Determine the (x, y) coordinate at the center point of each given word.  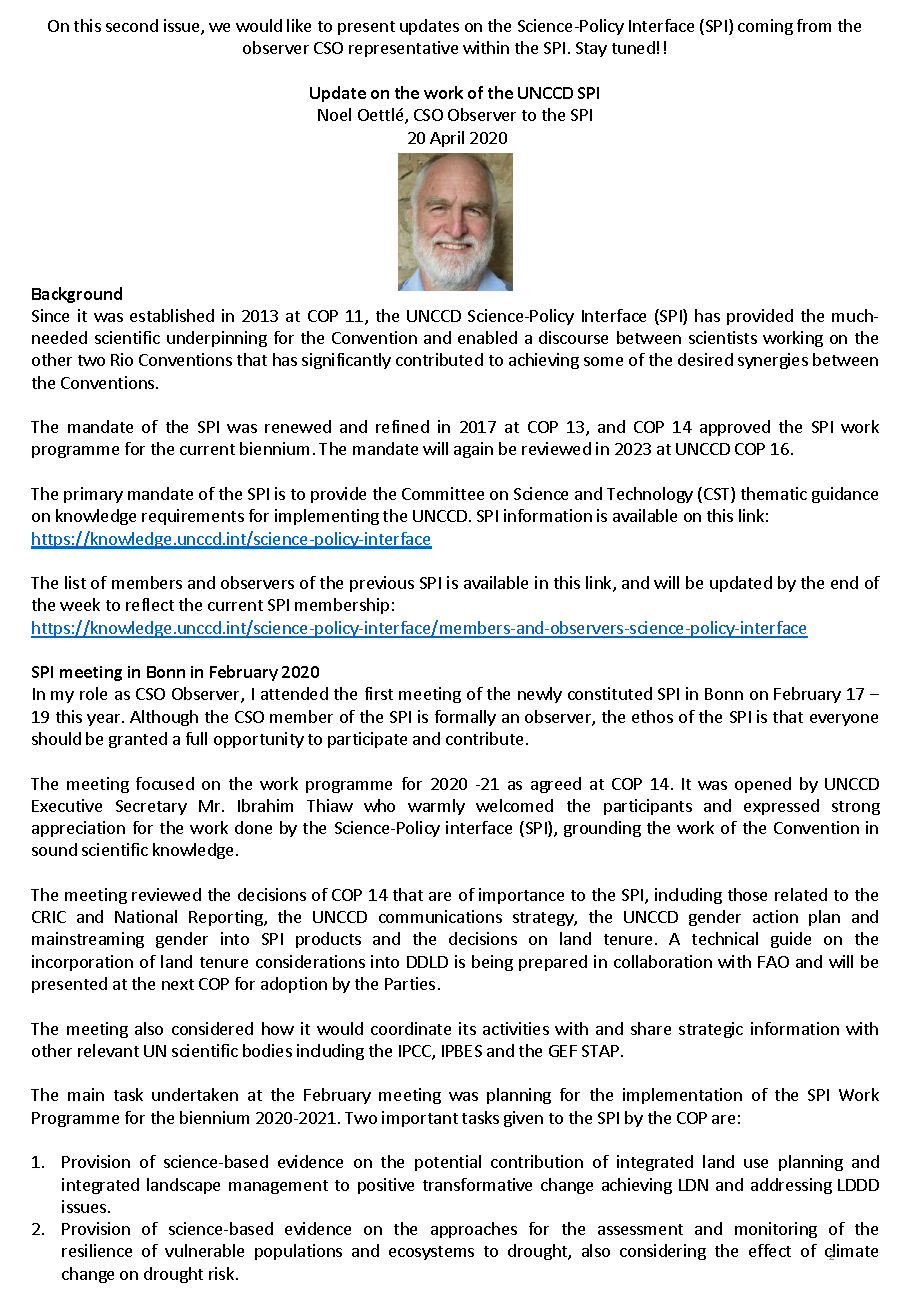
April (447, 139)
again (473, 450)
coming (765, 27)
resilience (97, 1250)
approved (735, 428)
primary (93, 495)
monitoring (776, 1230)
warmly (436, 807)
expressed (781, 807)
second (132, 25)
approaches (474, 1230)
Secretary (151, 807)
